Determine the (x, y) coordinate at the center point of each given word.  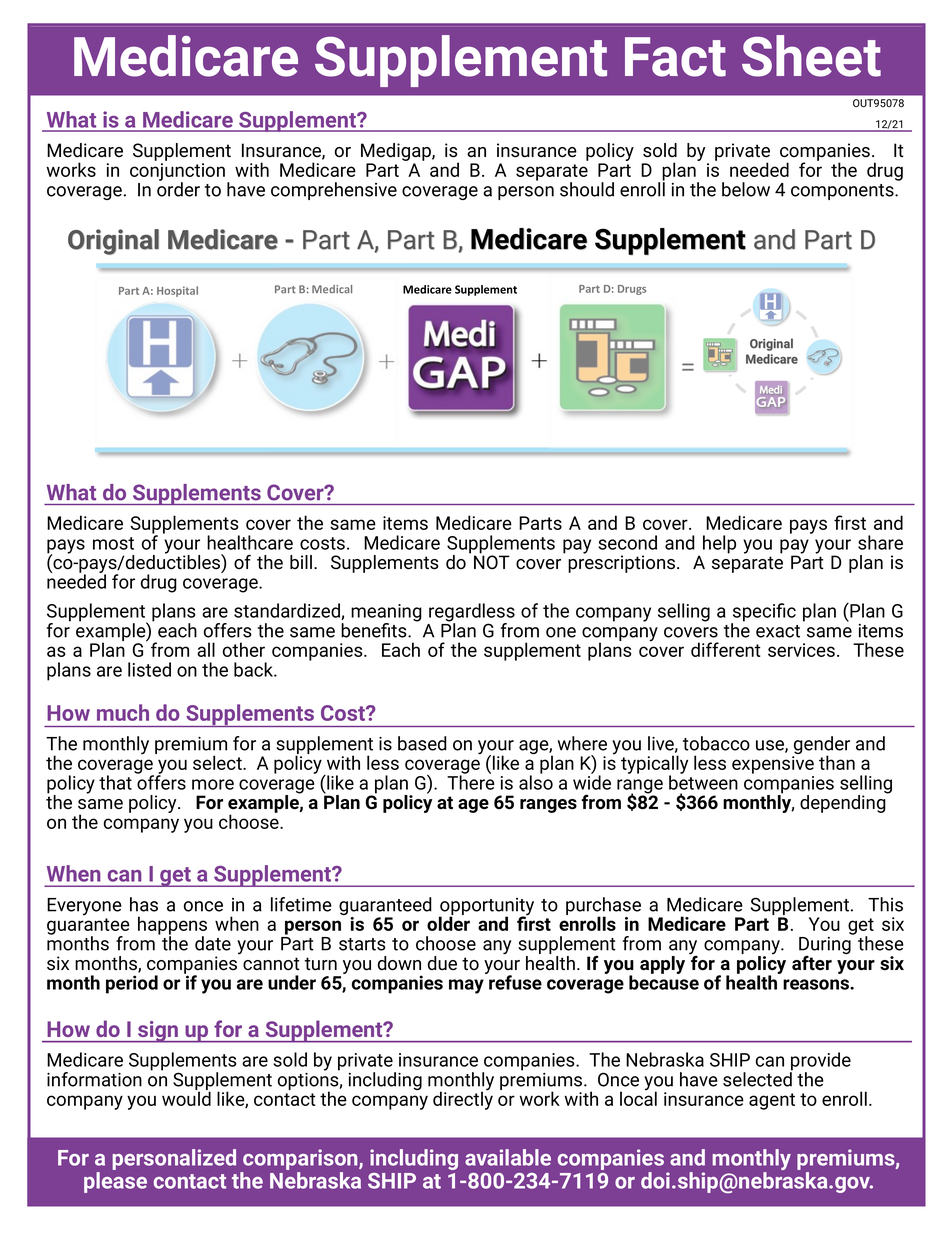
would (186, 1097)
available (508, 1157)
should (587, 189)
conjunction (177, 173)
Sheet (811, 56)
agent (772, 1101)
